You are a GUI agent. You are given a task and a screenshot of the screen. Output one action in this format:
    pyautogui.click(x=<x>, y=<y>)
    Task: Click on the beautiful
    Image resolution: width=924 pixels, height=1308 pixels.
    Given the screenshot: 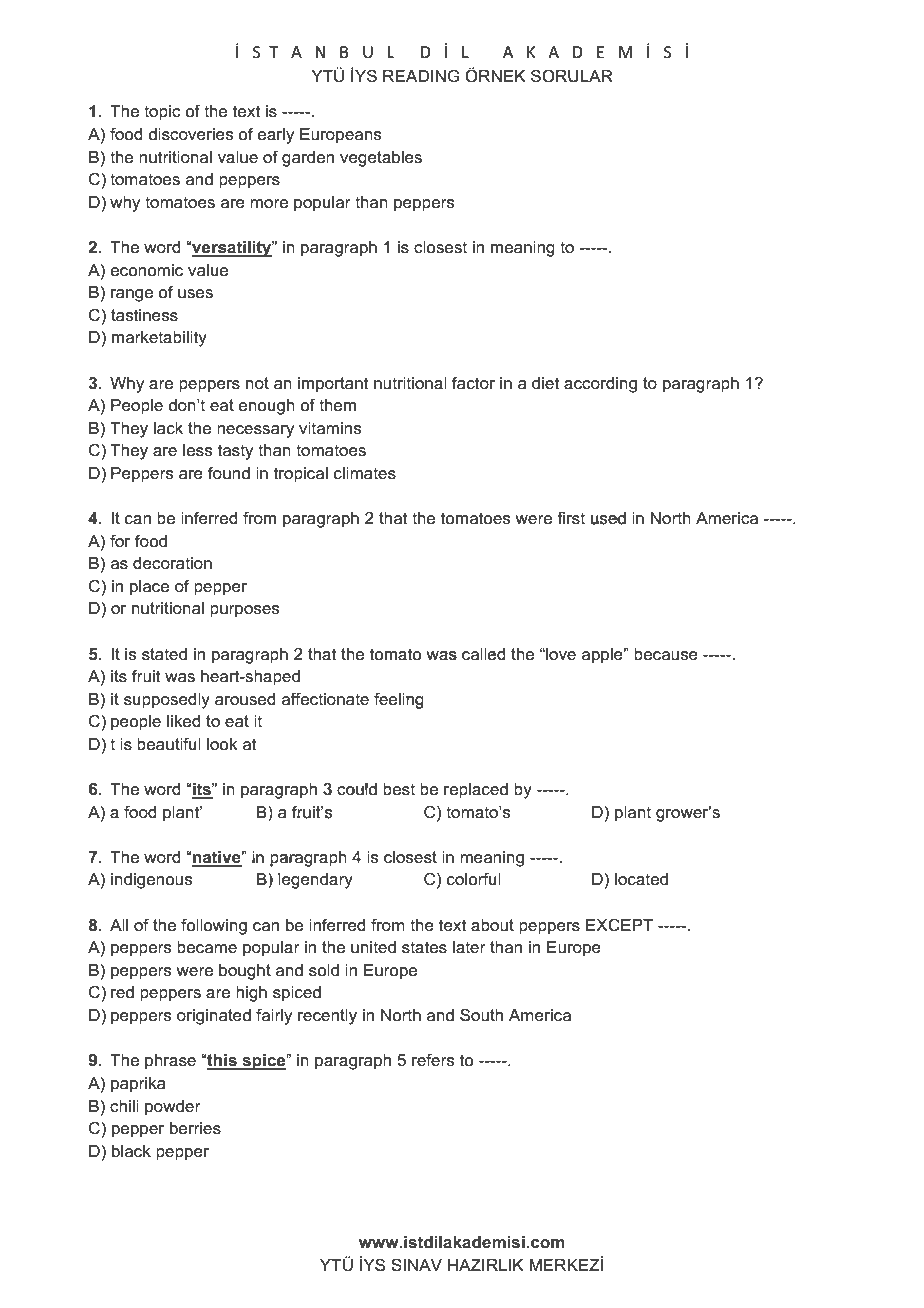 What is the action you would take?
    pyautogui.click(x=169, y=744)
